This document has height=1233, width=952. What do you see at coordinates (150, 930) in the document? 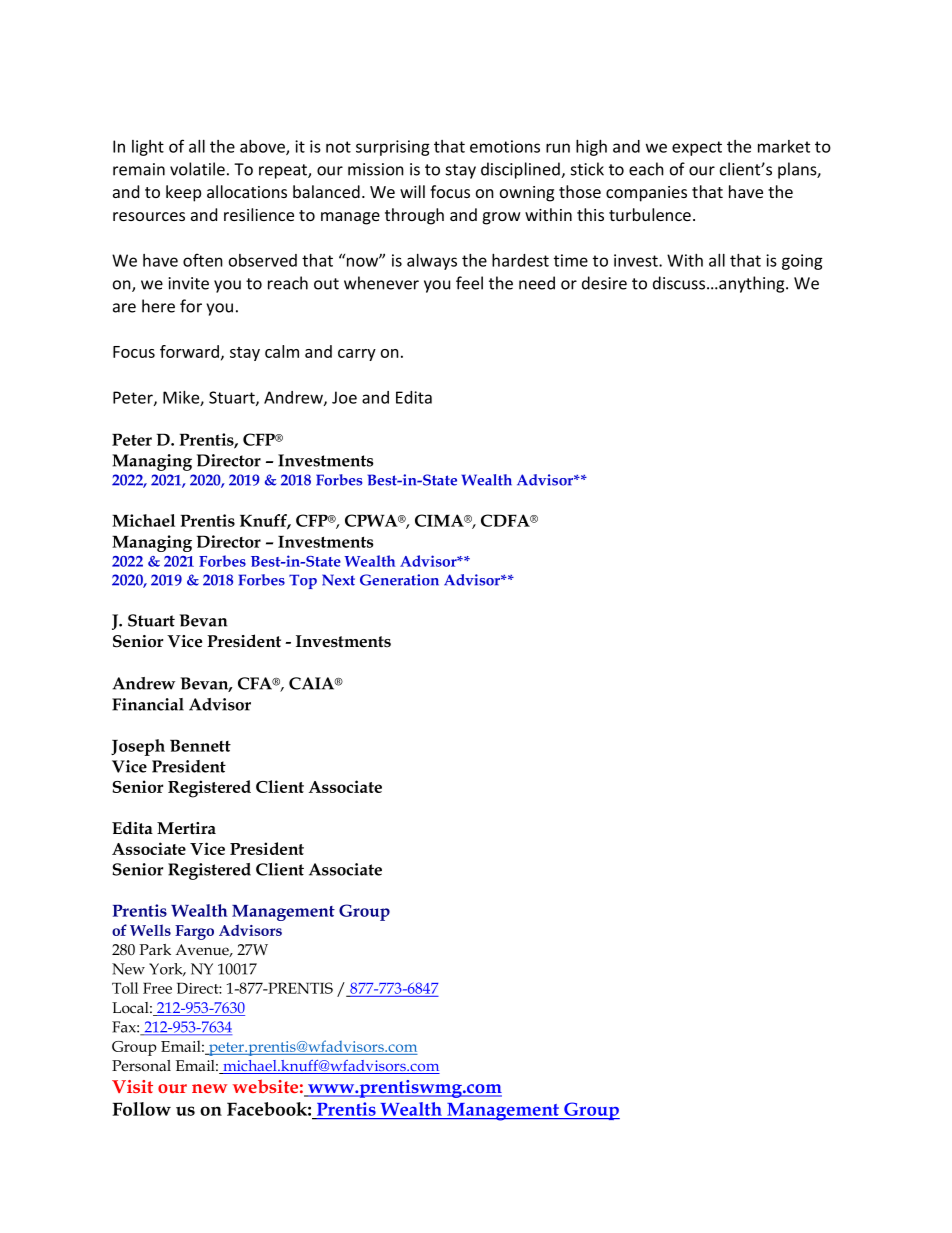
I see `Wells` at bounding box center [150, 930].
